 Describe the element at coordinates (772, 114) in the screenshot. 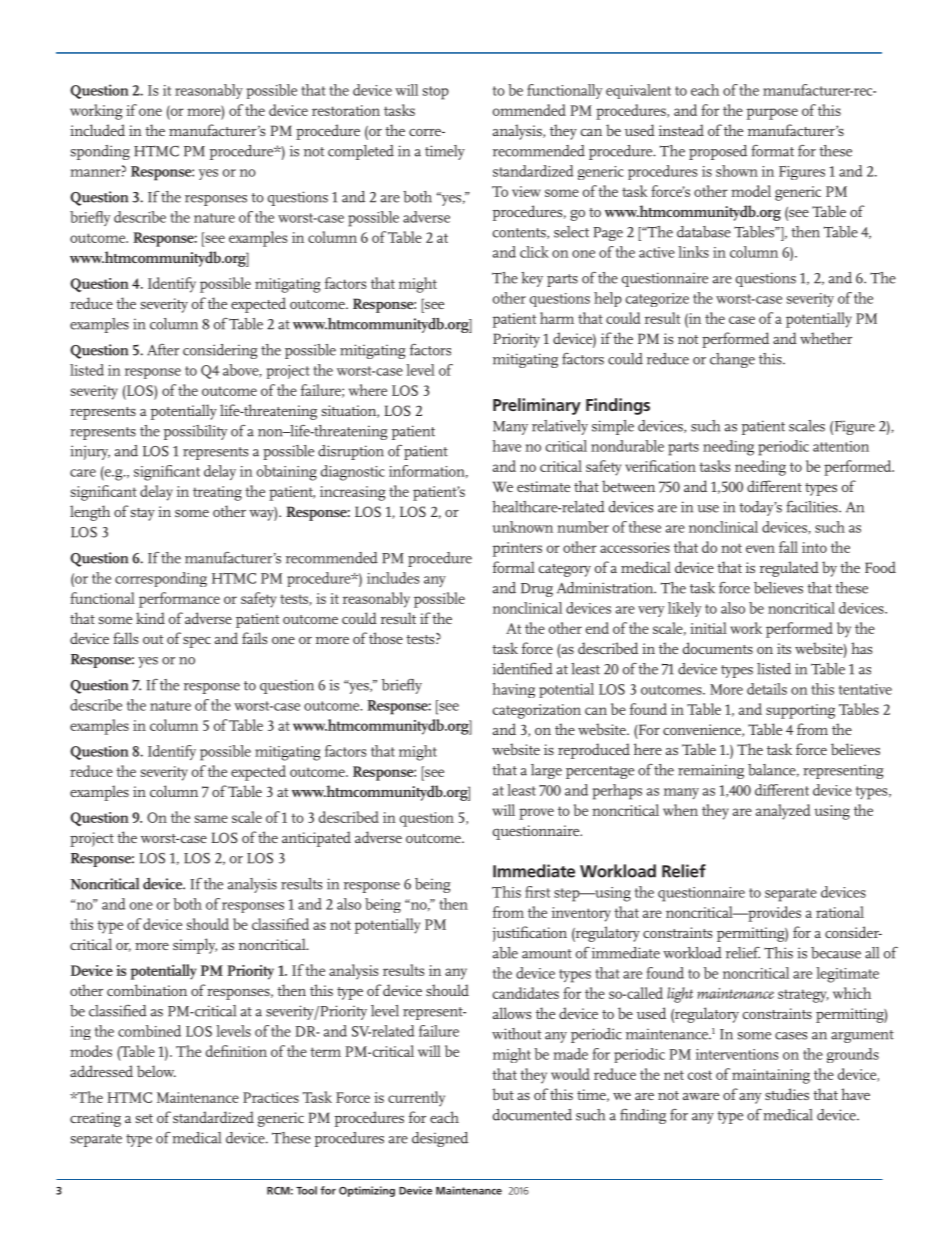

I see `purpose` at that location.
